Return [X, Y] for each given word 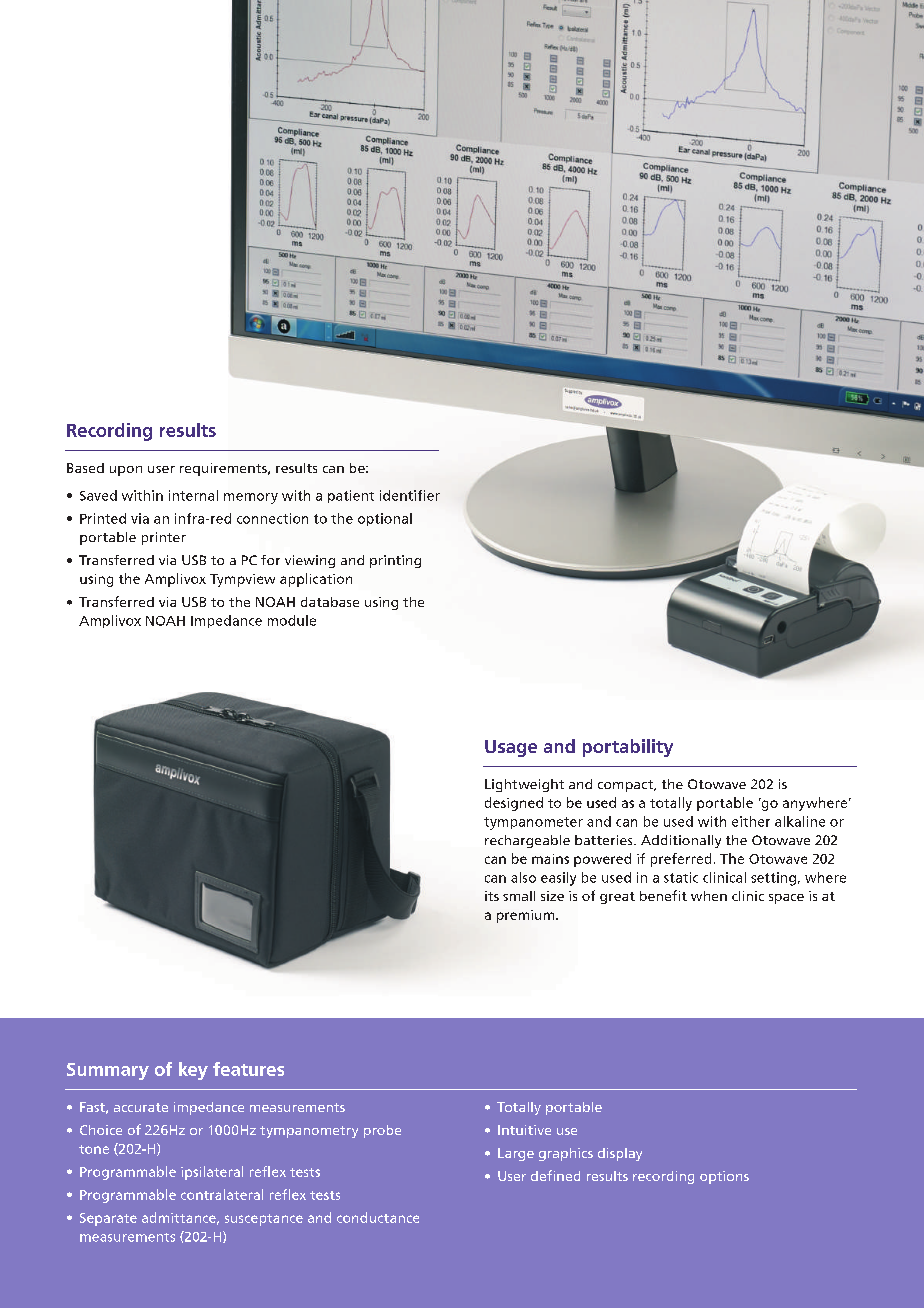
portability [628, 748]
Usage [511, 748]
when [709, 896]
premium [527, 916]
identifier [410, 495]
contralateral [222, 1194]
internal [193, 495]
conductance [378, 1217]
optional [385, 519]
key [193, 1071]
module [292, 620]
